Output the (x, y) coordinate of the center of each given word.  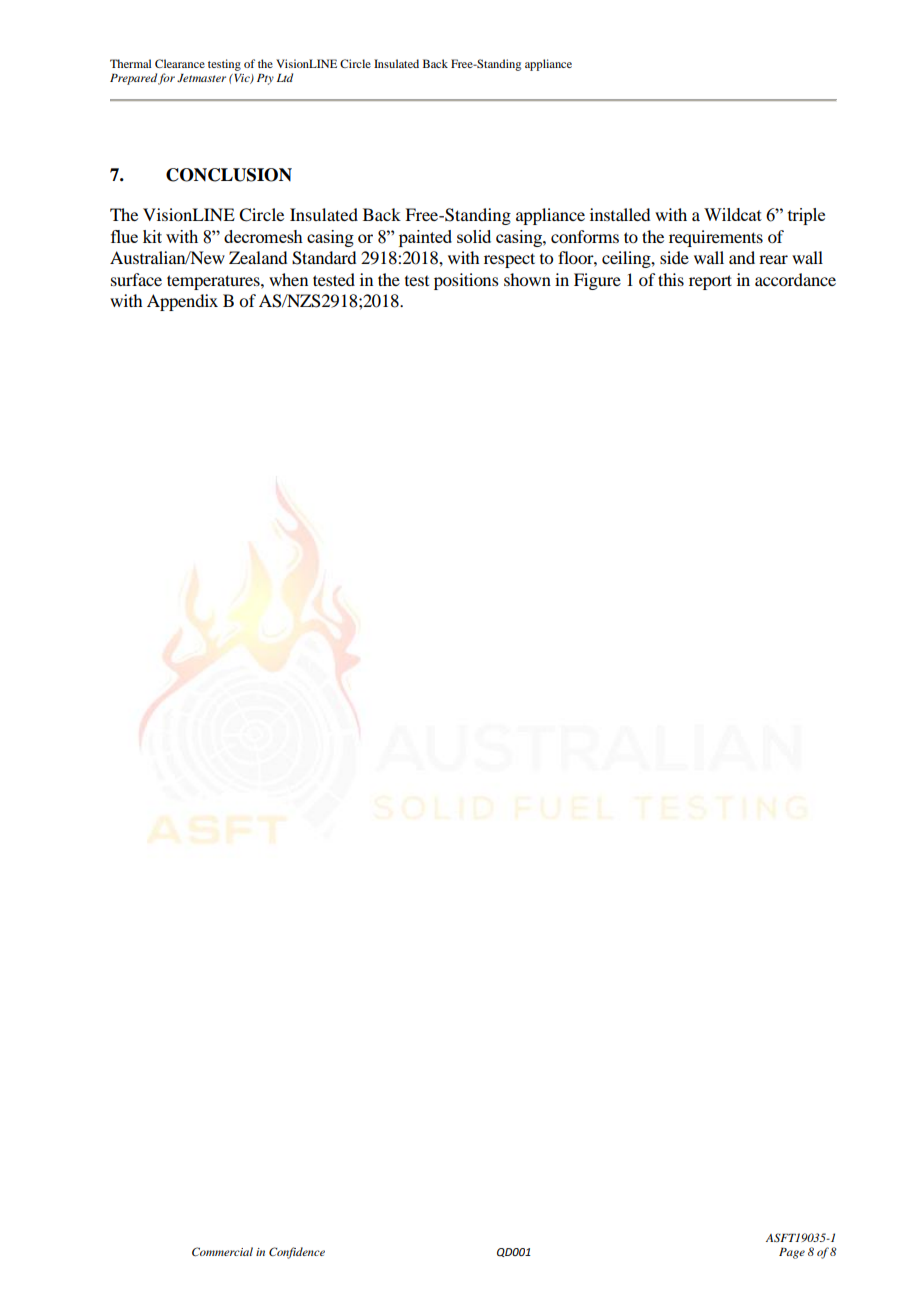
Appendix (182, 302)
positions (466, 281)
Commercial (222, 1251)
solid (474, 236)
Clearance (180, 63)
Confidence (297, 1253)
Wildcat (733, 214)
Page (792, 1253)
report (710, 282)
